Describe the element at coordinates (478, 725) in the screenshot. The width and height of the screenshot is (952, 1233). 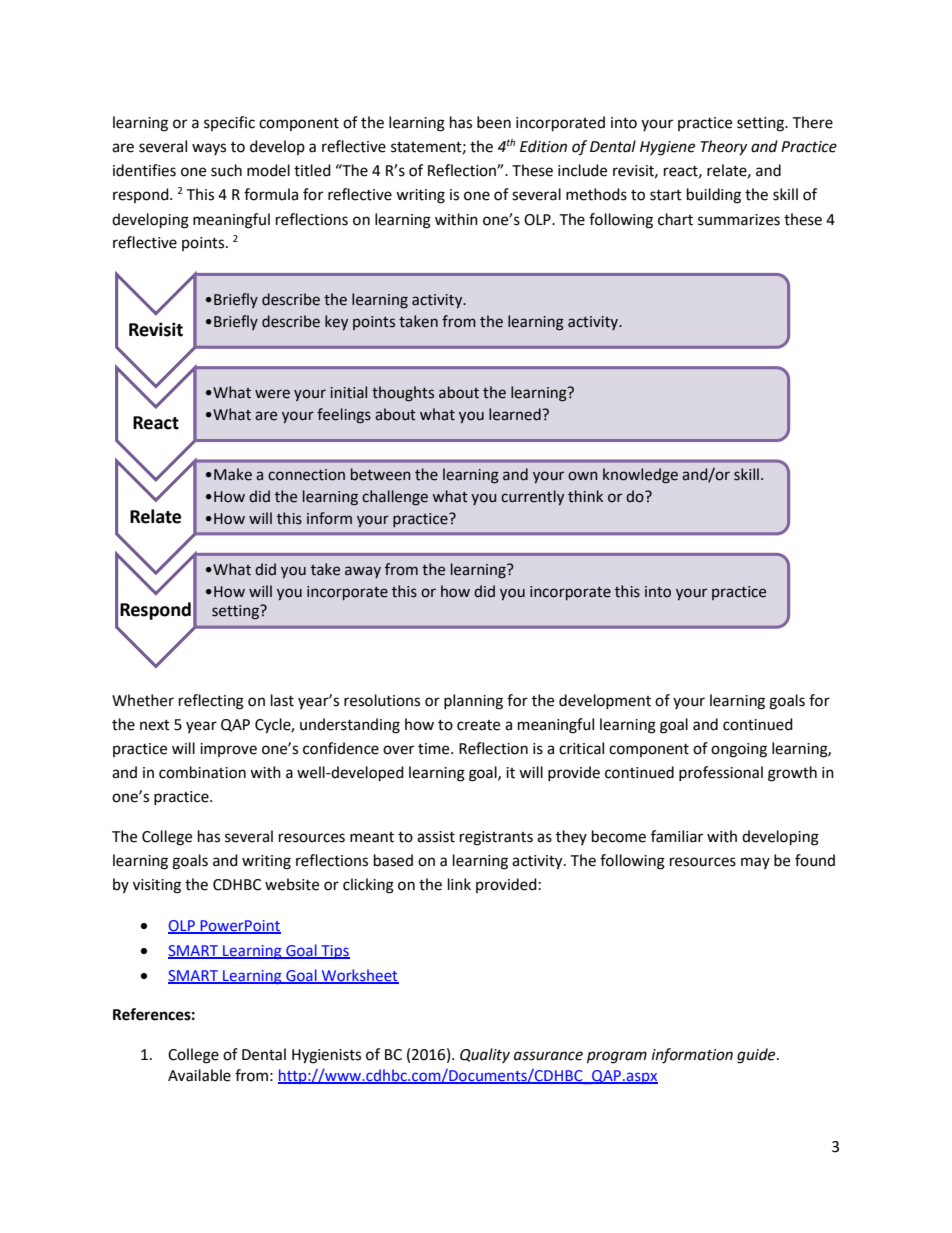
I see `create` at that location.
